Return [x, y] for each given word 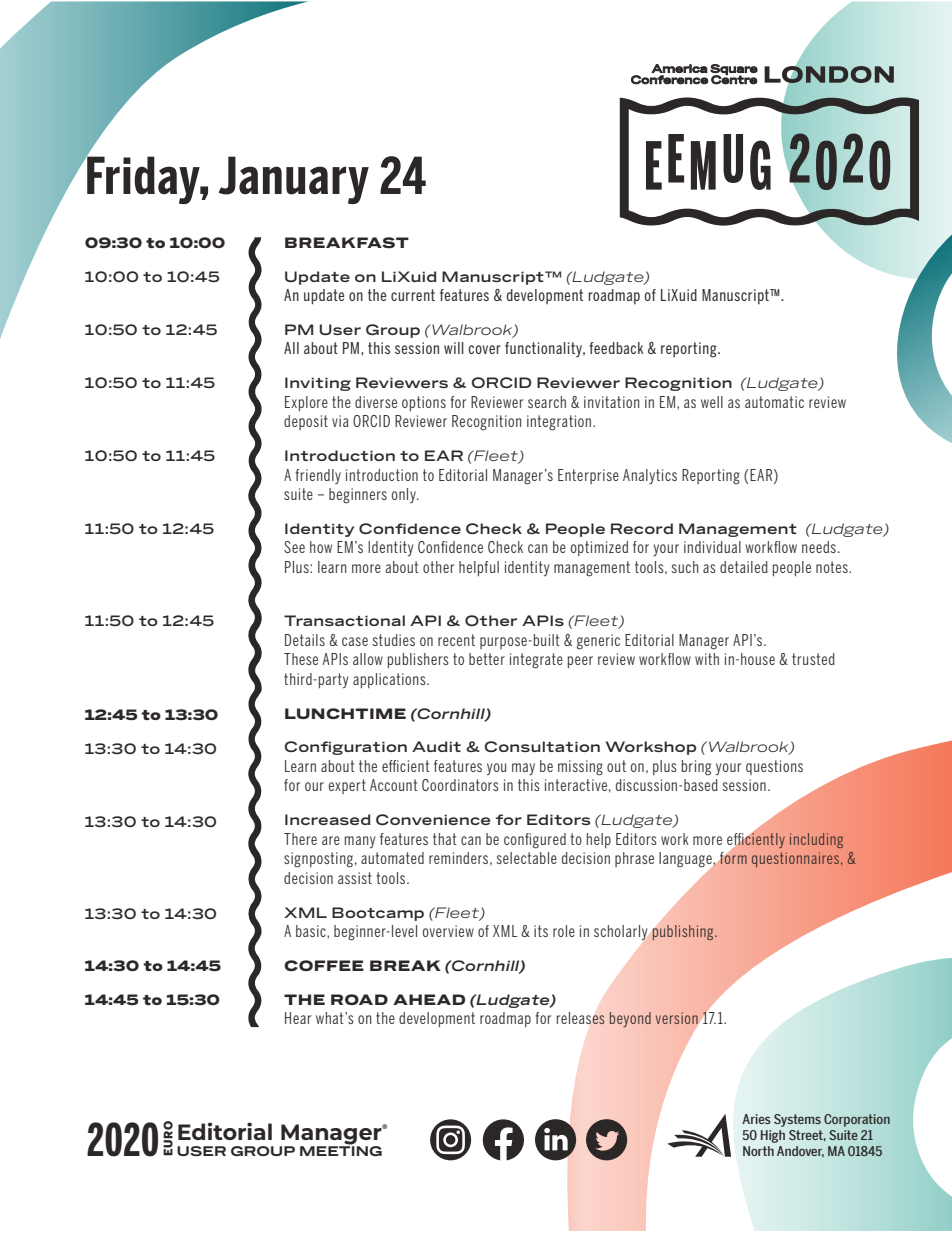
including [816, 840]
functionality [545, 349]
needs [819, 547]
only [405, 495]
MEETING [341, 1149]
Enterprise [588, 476]
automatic [774, 402]
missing [580, 768]
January [294, 180]
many [360, 842]
